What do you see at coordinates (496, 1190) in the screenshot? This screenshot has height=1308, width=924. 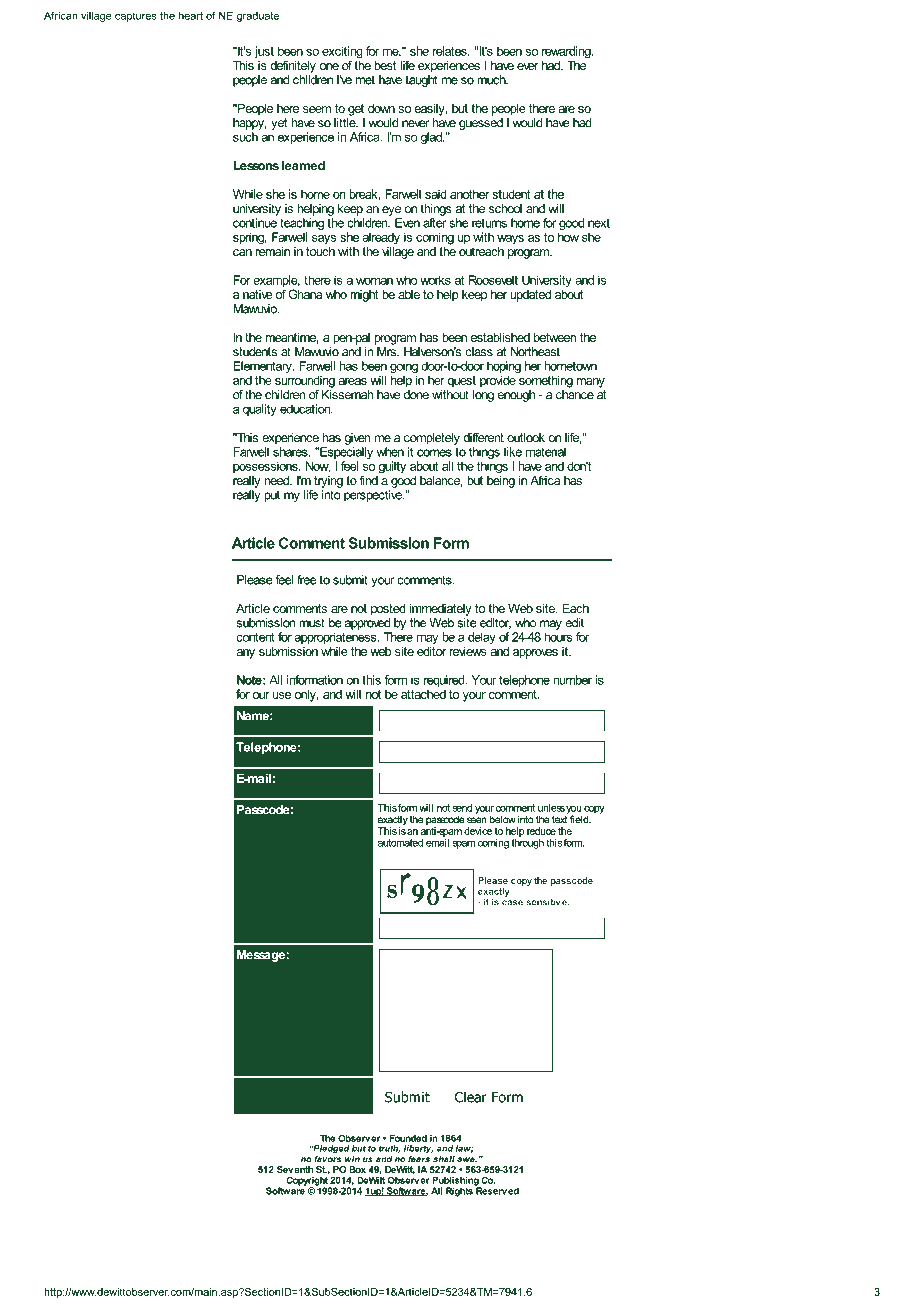 I see `Reserved` at bounding box center [496, 1190].
